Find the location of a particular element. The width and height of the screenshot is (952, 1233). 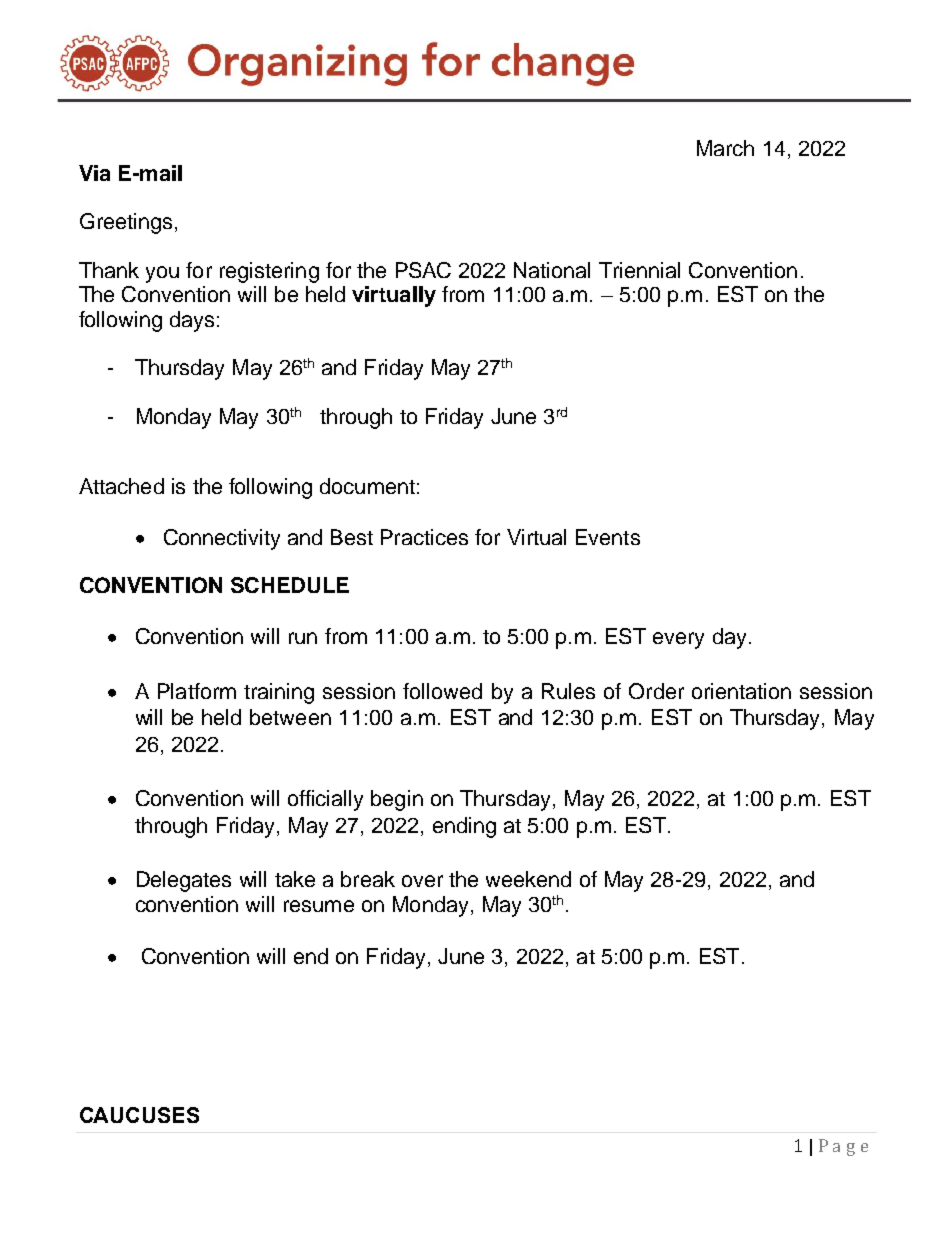

March is located at coordinates (725, 148).
